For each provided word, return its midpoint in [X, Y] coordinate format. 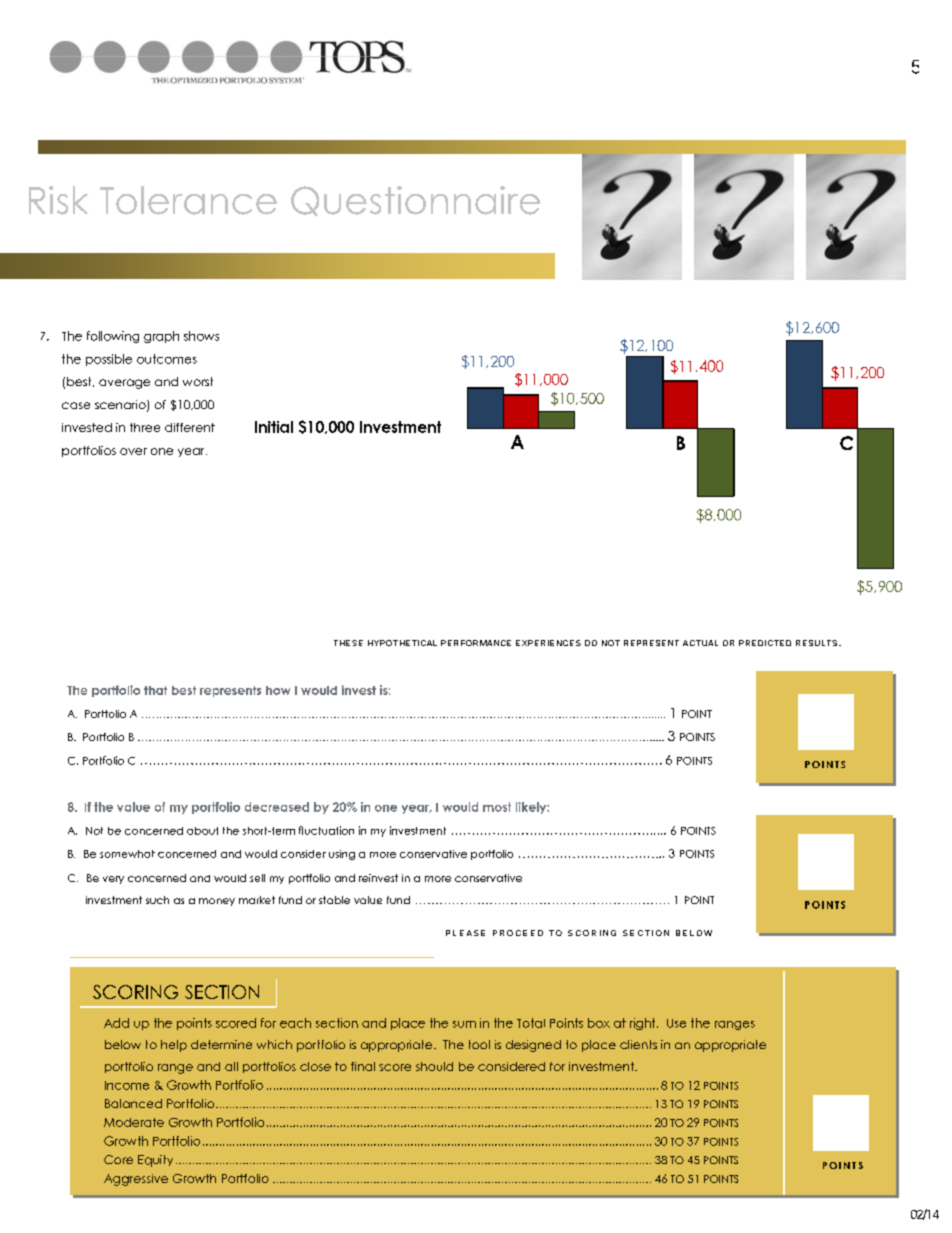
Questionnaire [415, 201]
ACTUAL [700, 643]
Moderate [134, 1122]
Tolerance [188, 200]
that [155, 690]
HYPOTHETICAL [402, 643]
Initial [274, 427]
